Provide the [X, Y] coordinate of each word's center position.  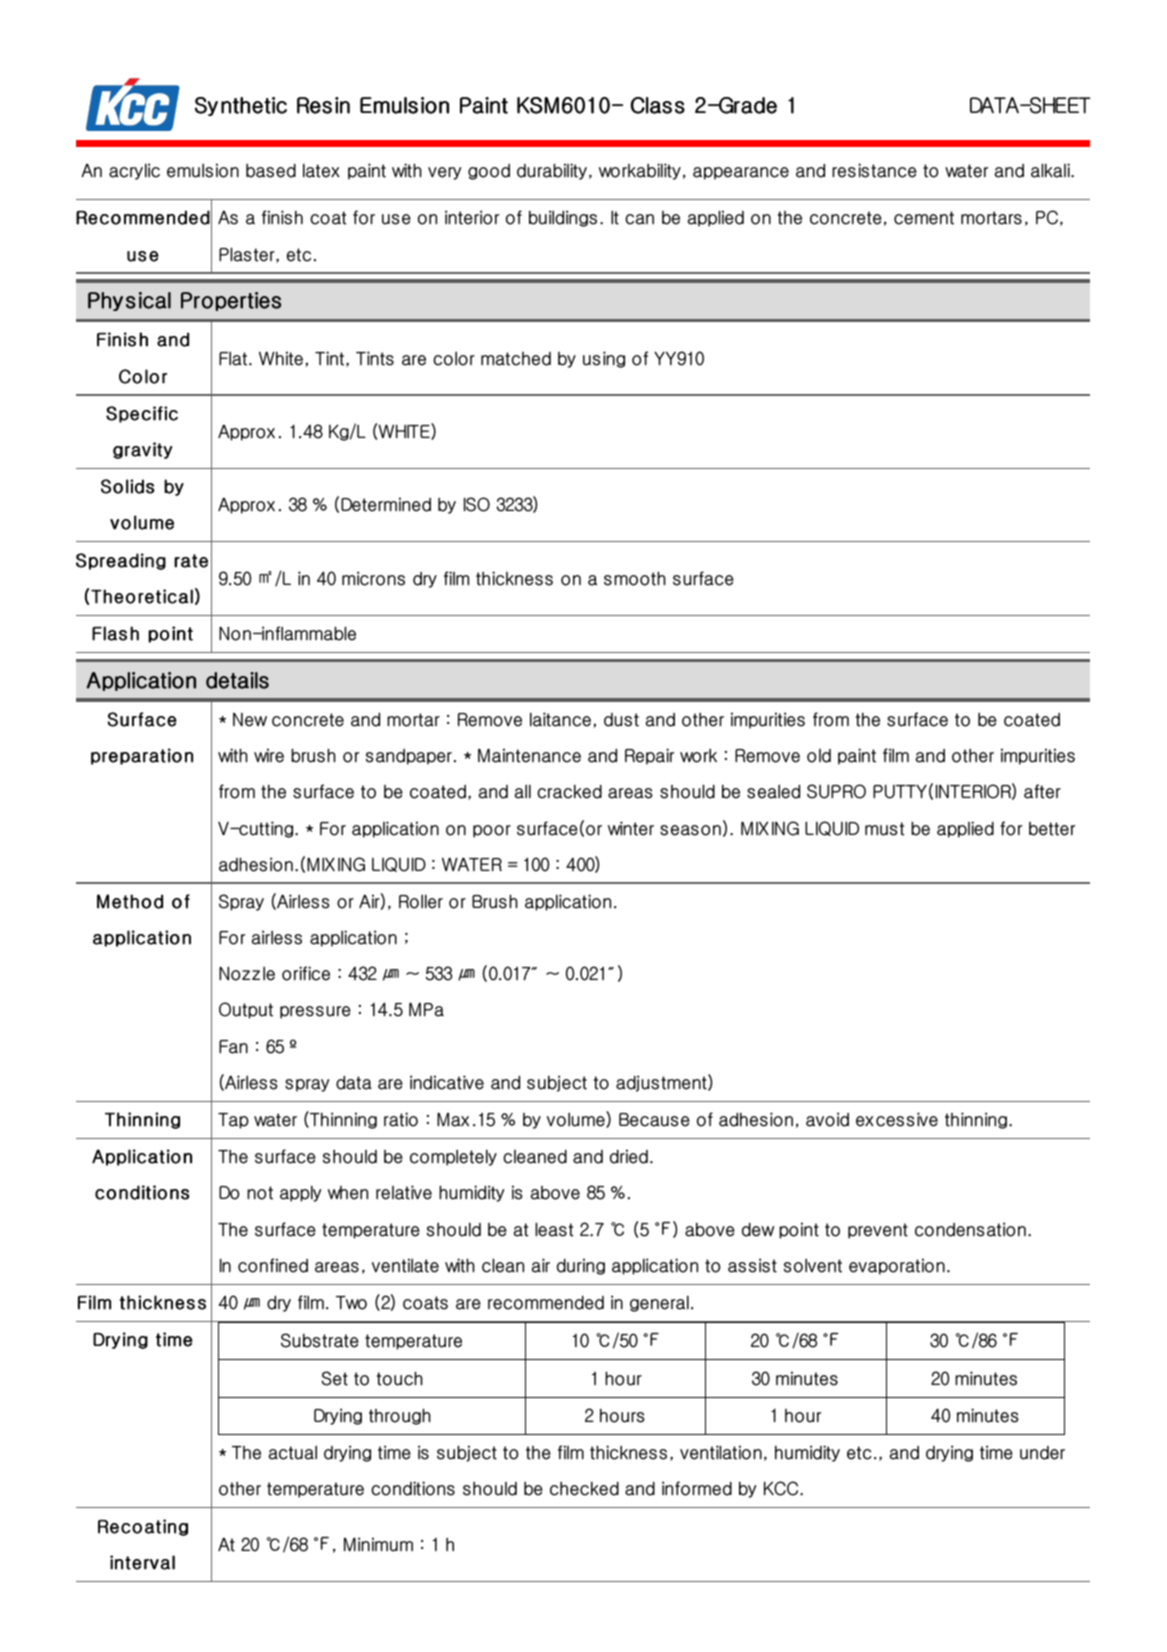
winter [631, 828]
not [260, 1193]
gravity [142, 450]
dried [629, 1156]
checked [584, 1488]
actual [293, 1452]
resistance [874, 170]
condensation [970, 1229]
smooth [635, 578]
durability [552, 171]
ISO [477, 504]
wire [269, 755]
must [885, 829]
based [271, 170]
